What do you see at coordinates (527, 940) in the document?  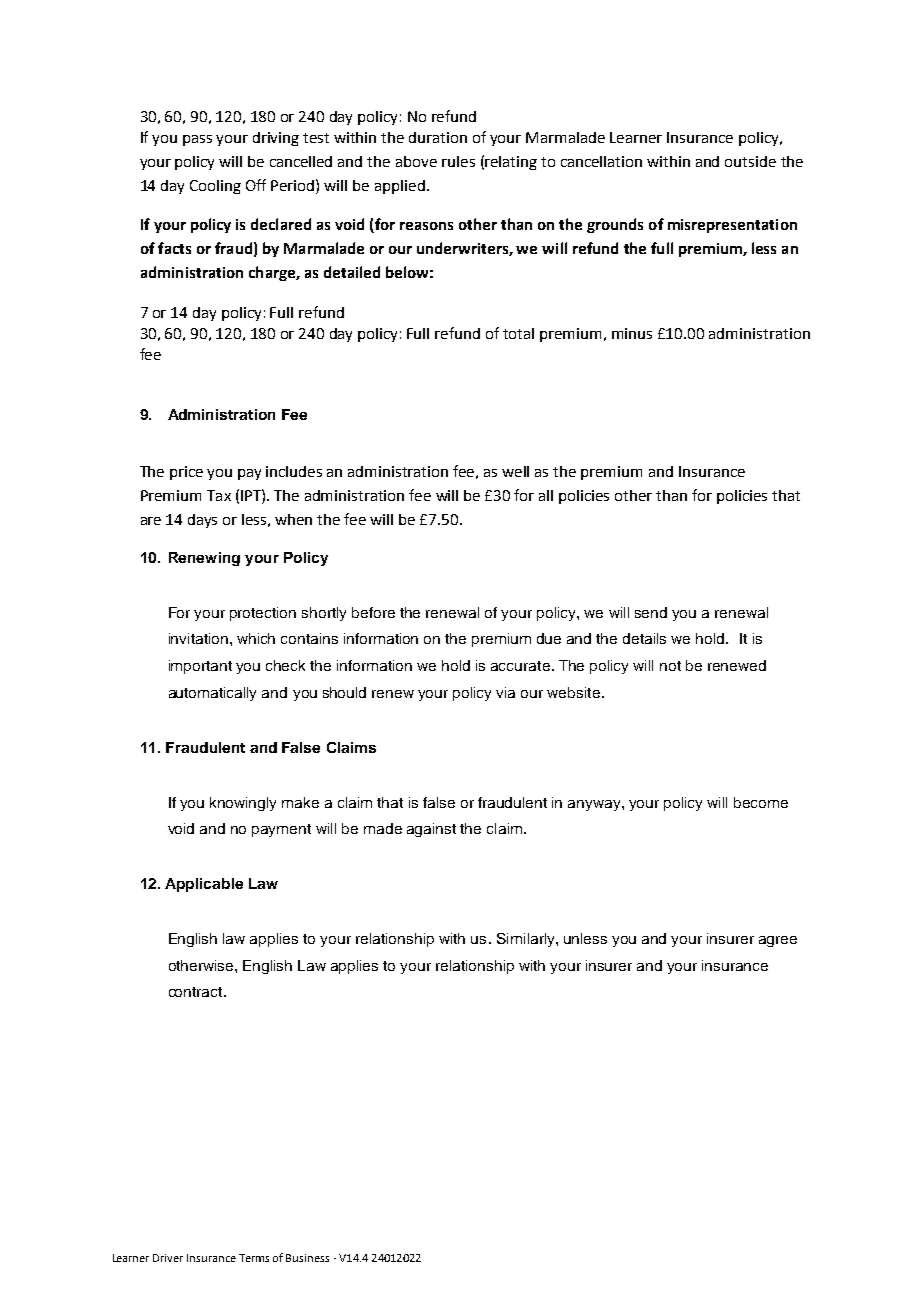 I see `Similarly` at bounding box center [527, 940].
